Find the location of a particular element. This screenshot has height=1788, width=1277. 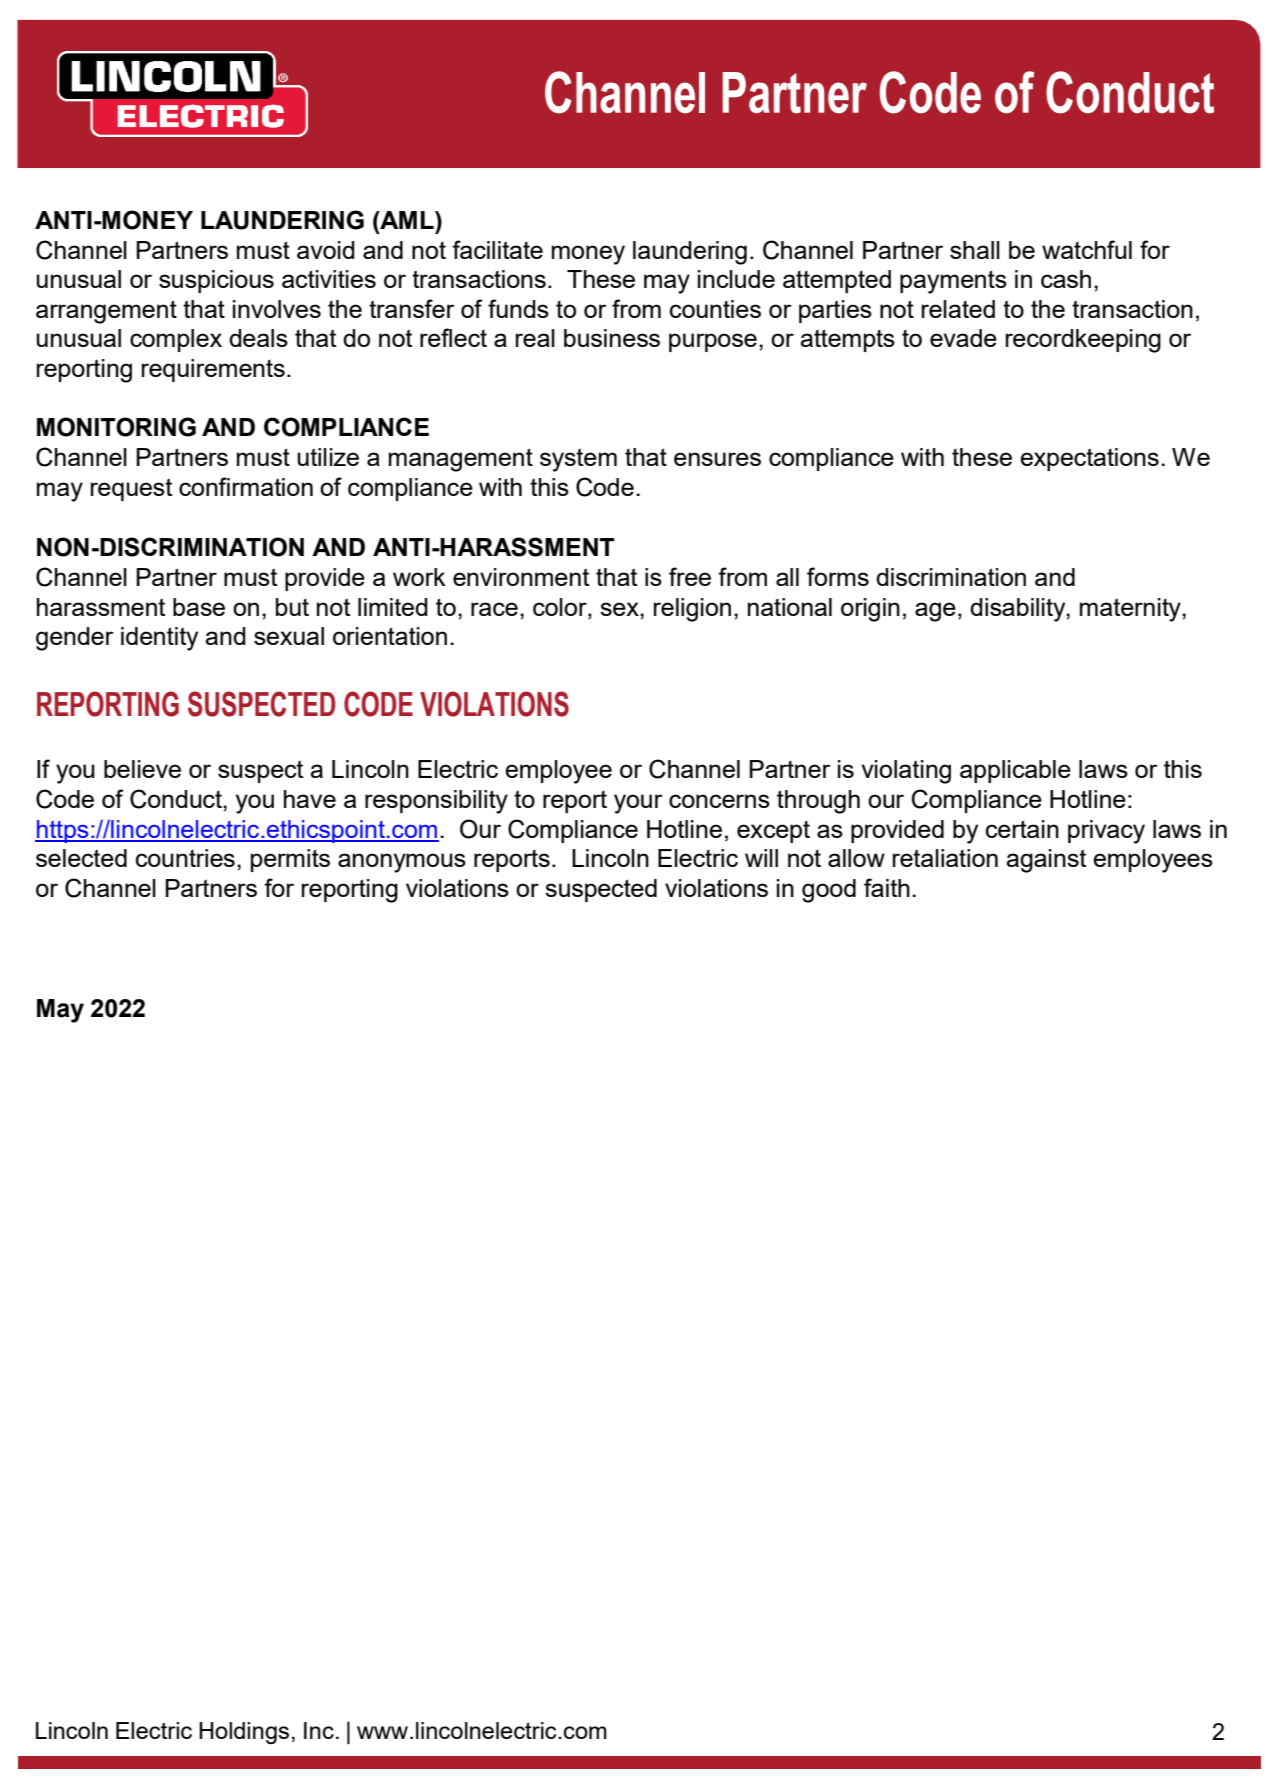

business is located at coordinates (612, 338).
